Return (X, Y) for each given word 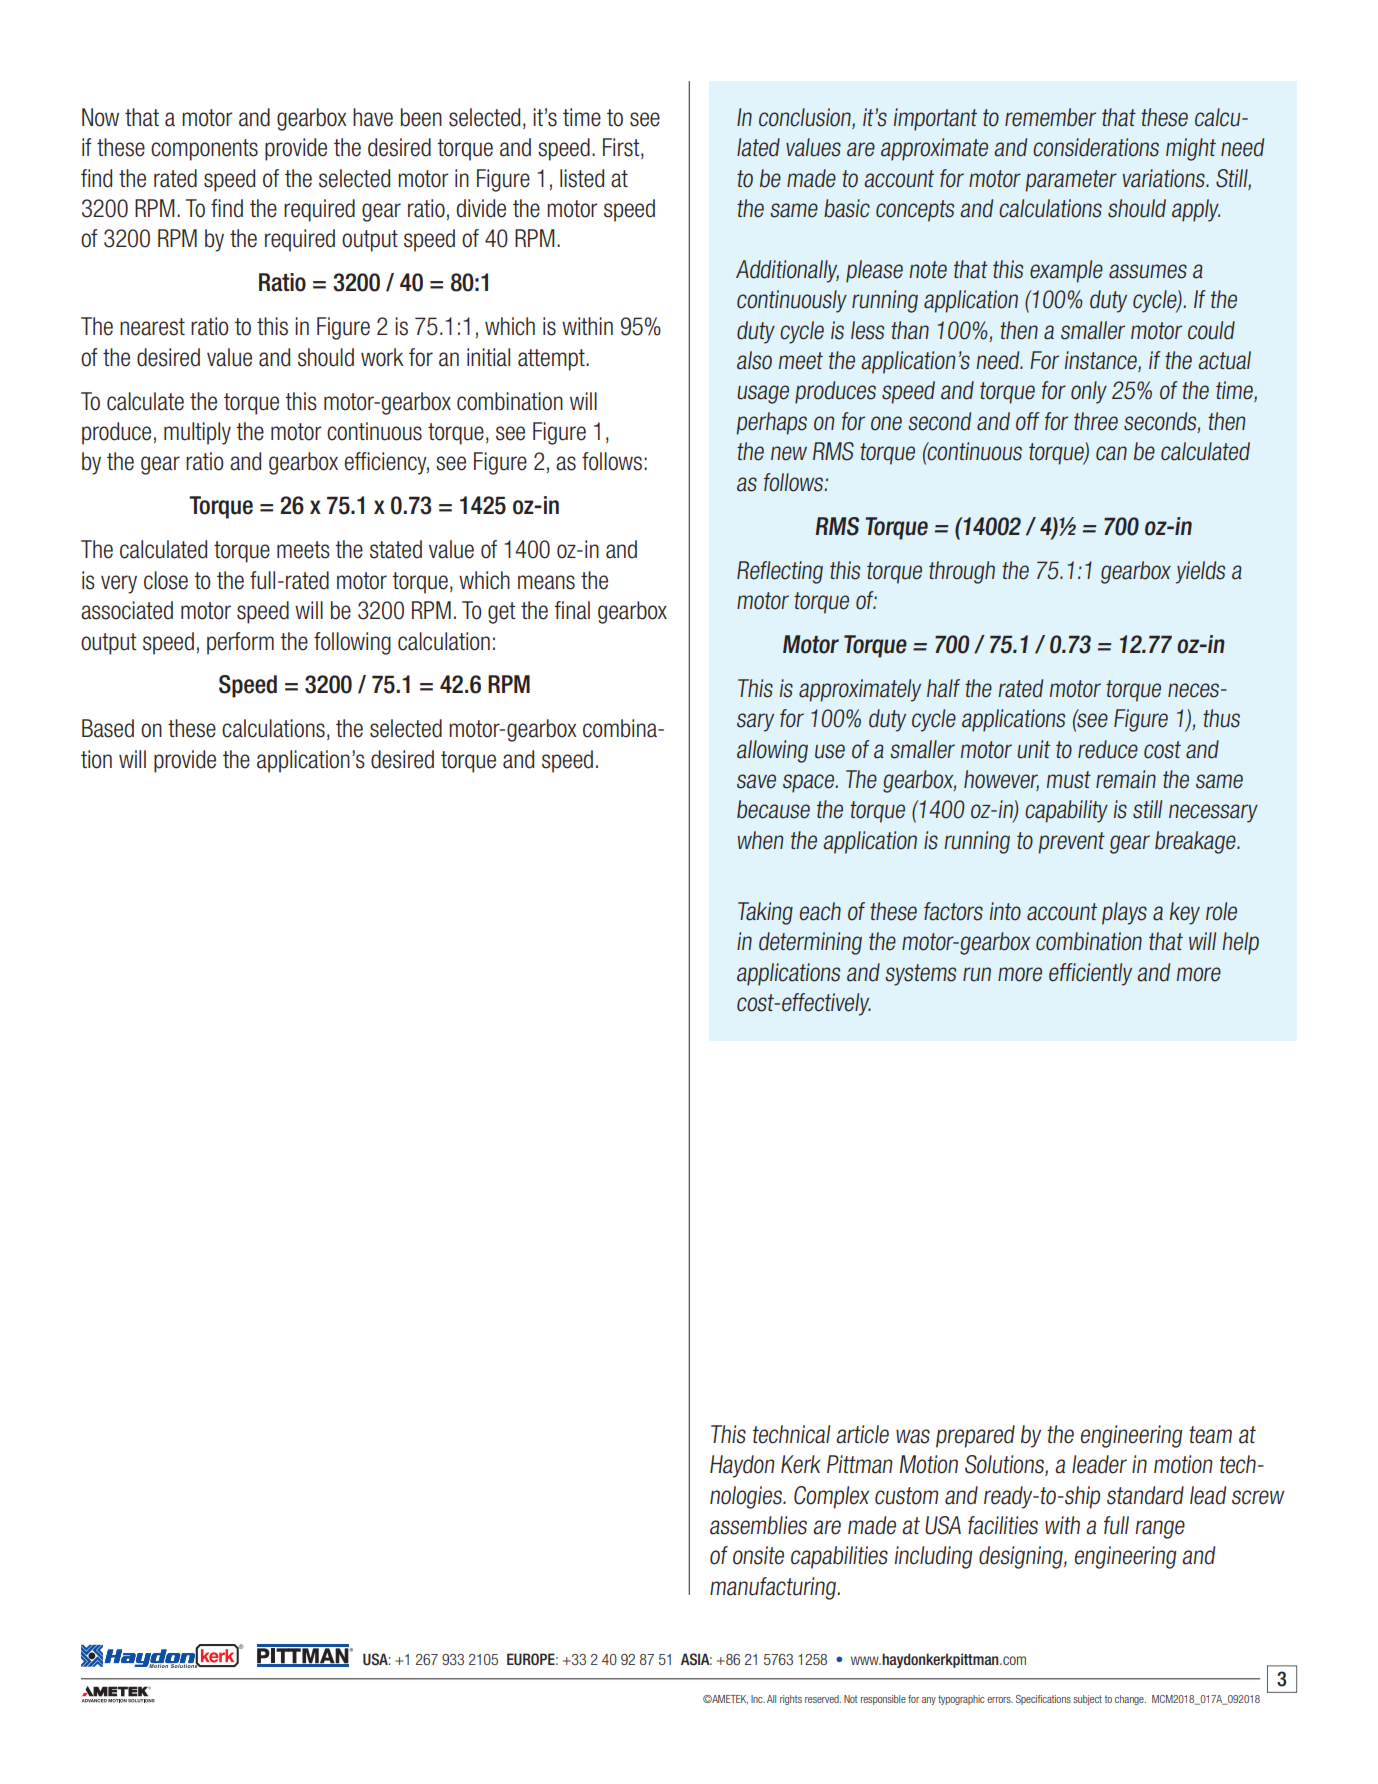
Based (108, 728)
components (204, 150)
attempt (552, 360)
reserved (823, 1699)
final (572, 610)
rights (791, 1700)
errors (1000, 1700)
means (546, 582)
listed (582, 178)
